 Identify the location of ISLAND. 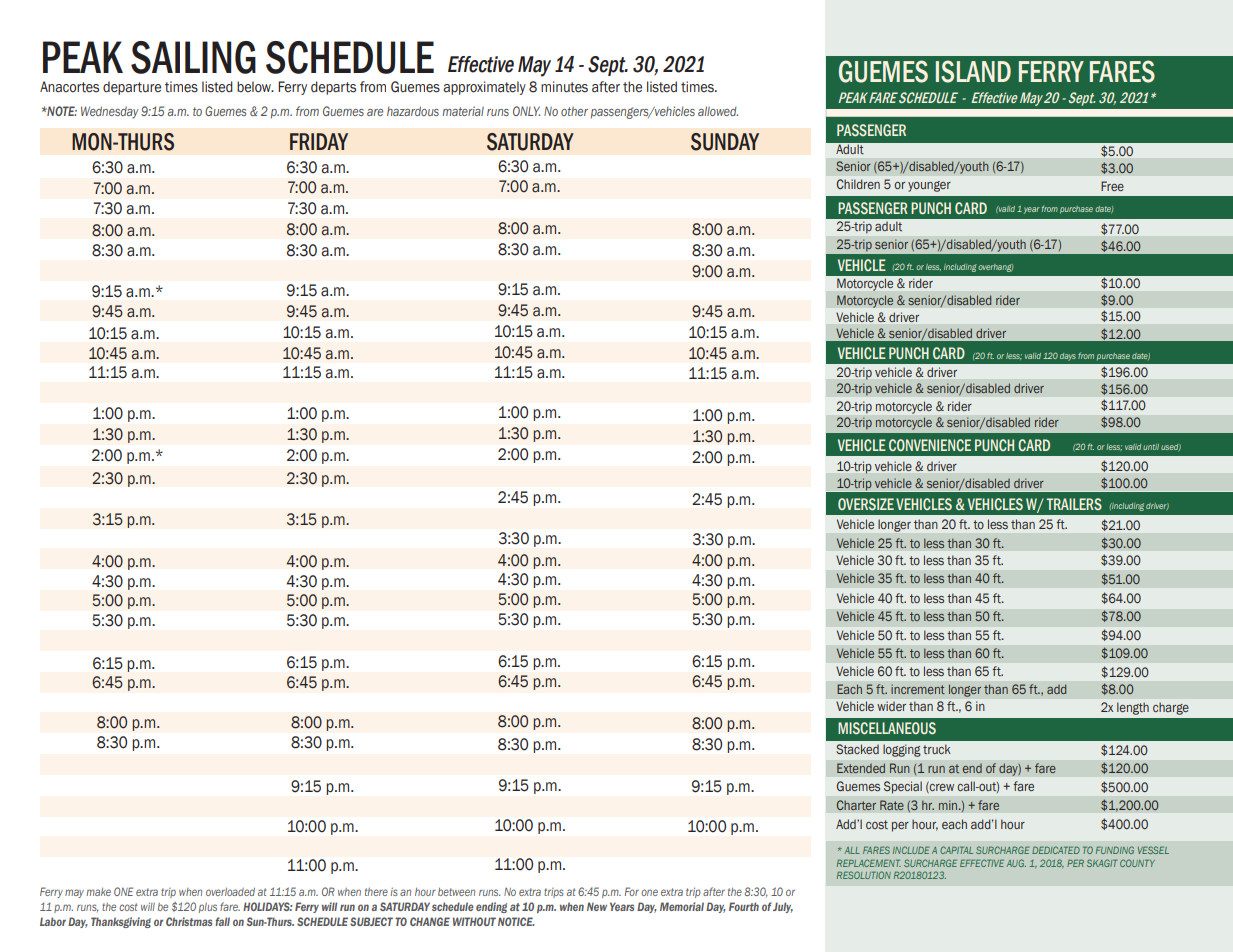
(973, 71).
